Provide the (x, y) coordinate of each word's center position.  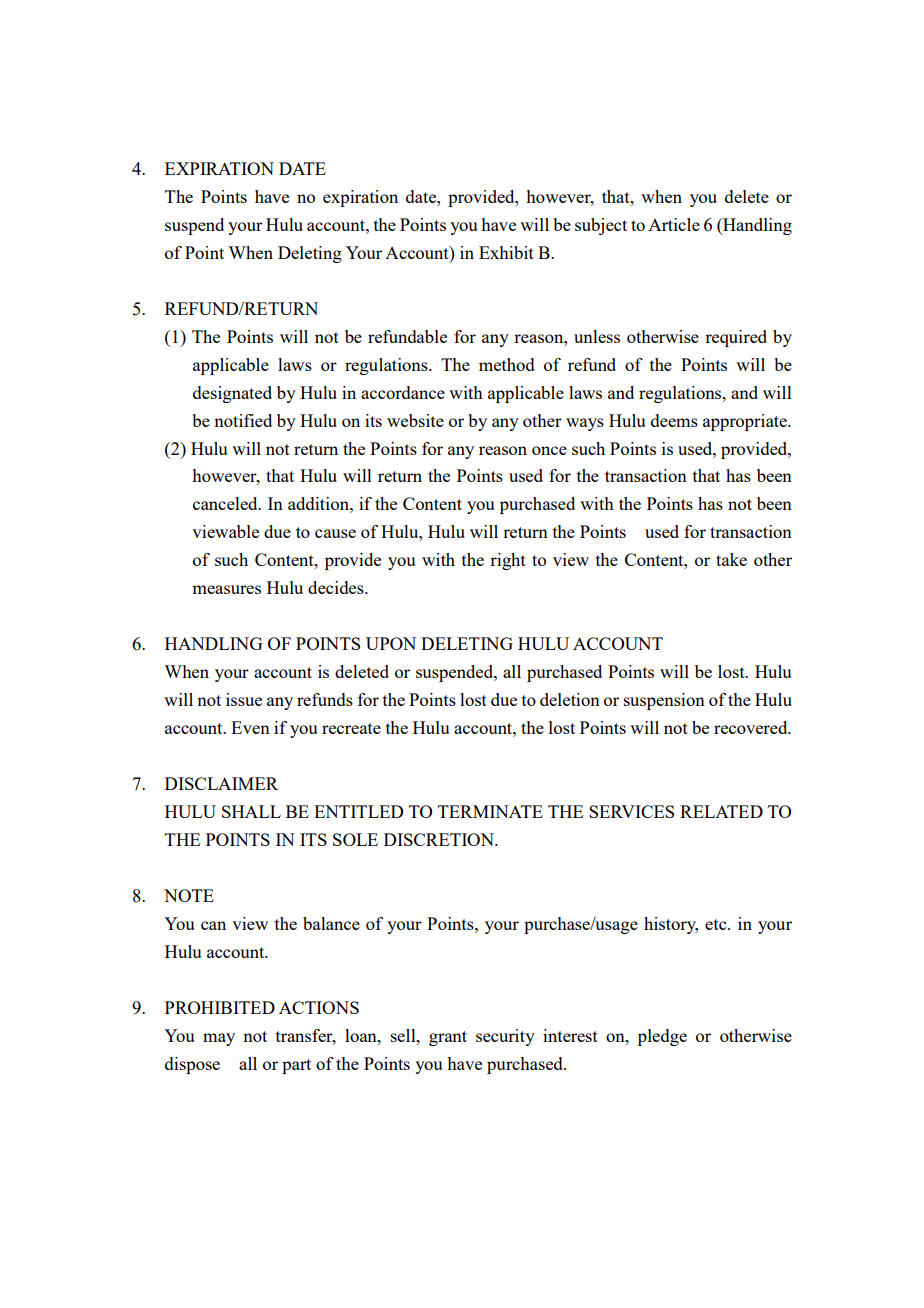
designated (232, 394)
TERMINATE (490, 811)
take (731, 559)
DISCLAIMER (221, 783)
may (219, 1039)
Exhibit (506, 252)
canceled (226, 503)
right (508, 561)
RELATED (721, 811)
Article (674, 224)
